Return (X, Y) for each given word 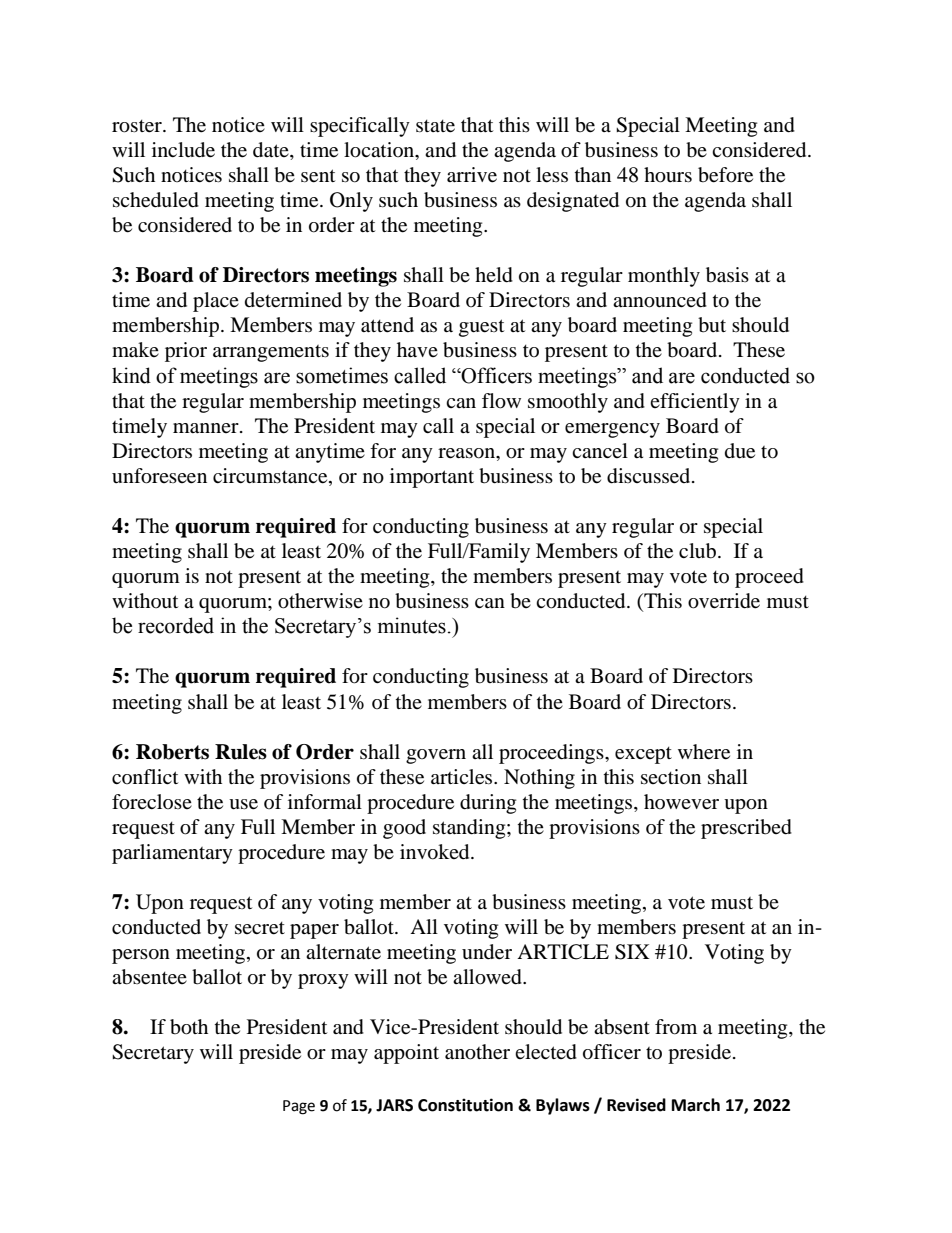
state (435, 126)
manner (207, 428)
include (183, 150)
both (189, 1027)
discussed (650, 476)
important (432, 478)
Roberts (172, 752)
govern (436, 756)
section (671, 776)
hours (668, 175)
